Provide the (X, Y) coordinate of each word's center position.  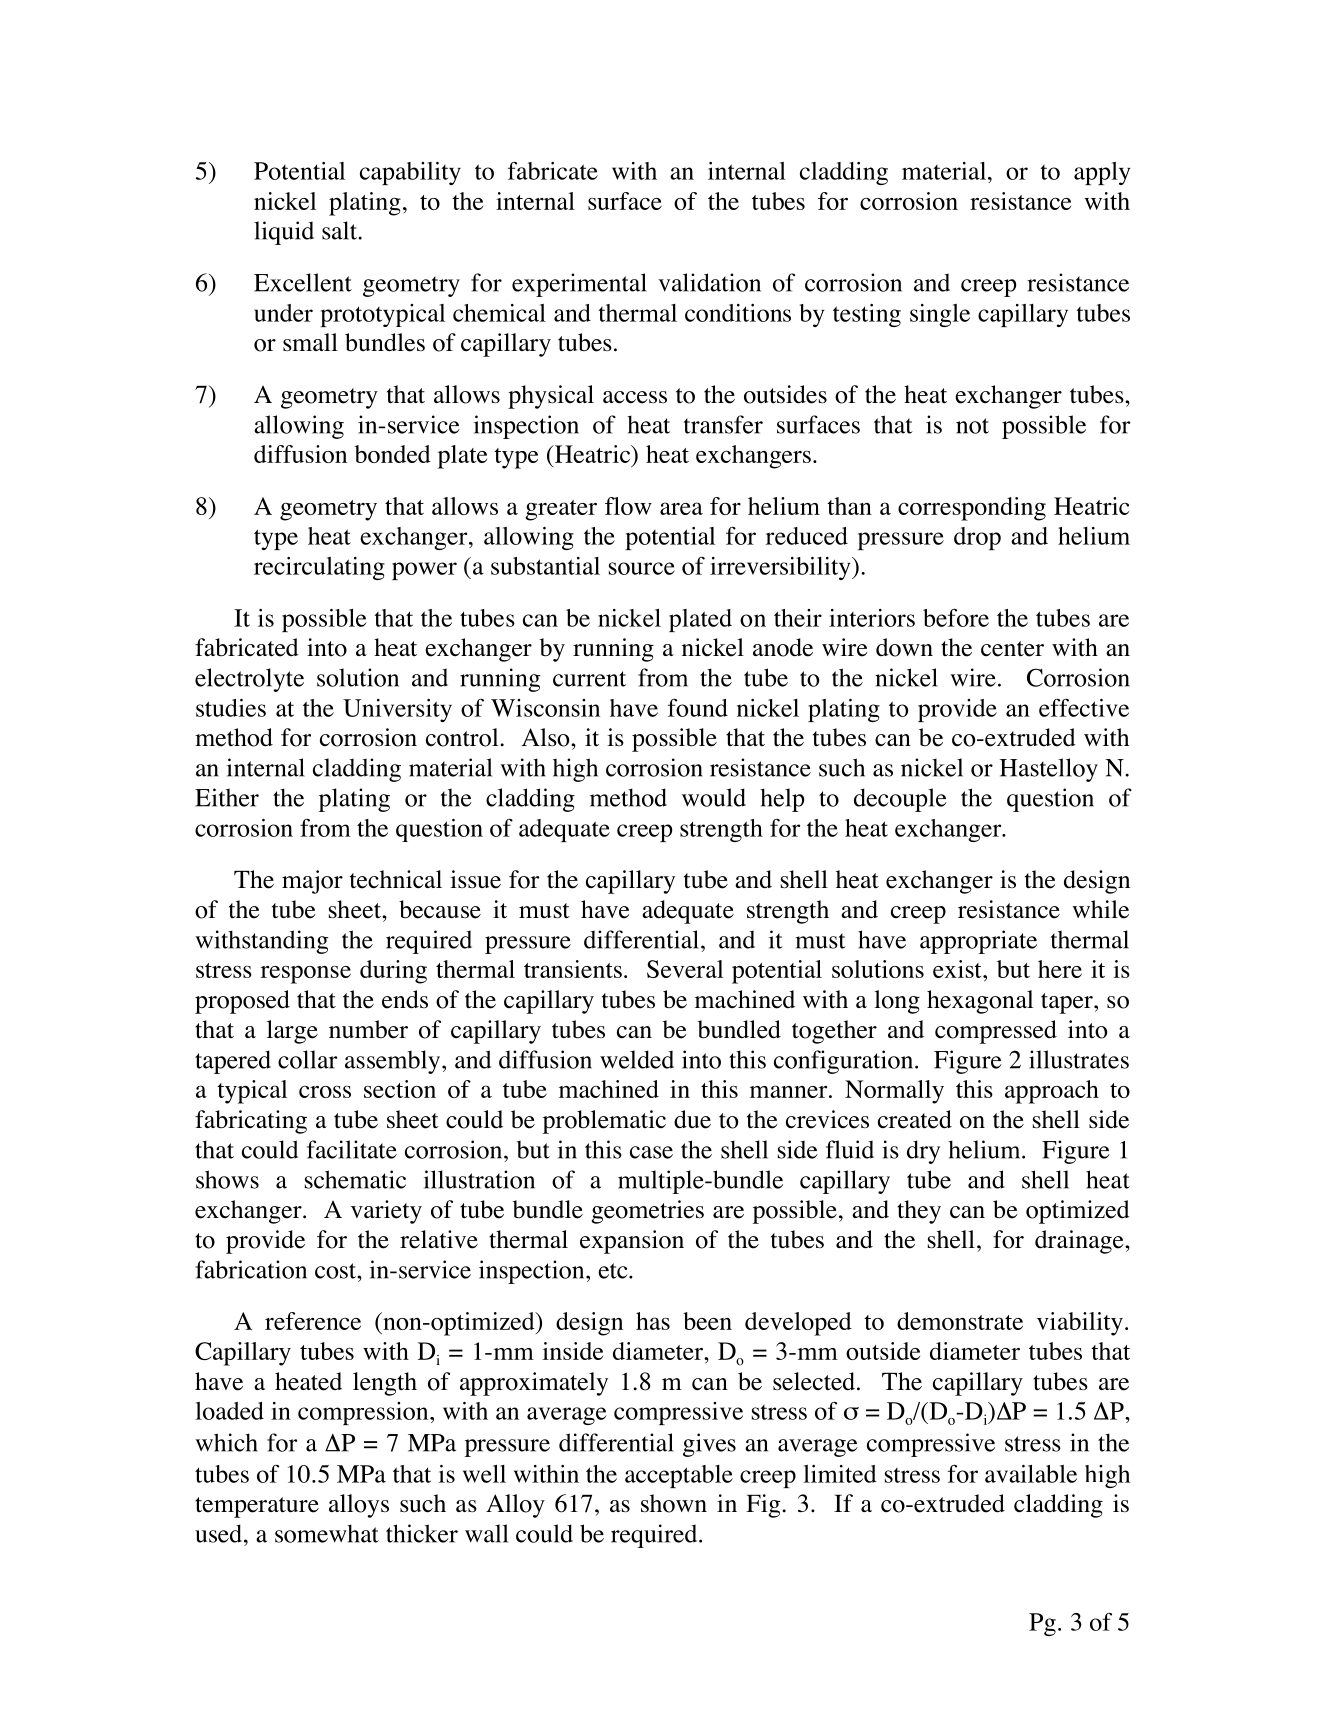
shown (674, 1503)
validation (709, 282)
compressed (996, 1032)
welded (637, 1059)
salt (339, 230)
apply (1102, 173)
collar (307, 1059)
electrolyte (249, 680)
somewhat (327, 1533)
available (1031, 1474)
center (1012, 649)
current (589, 679)
